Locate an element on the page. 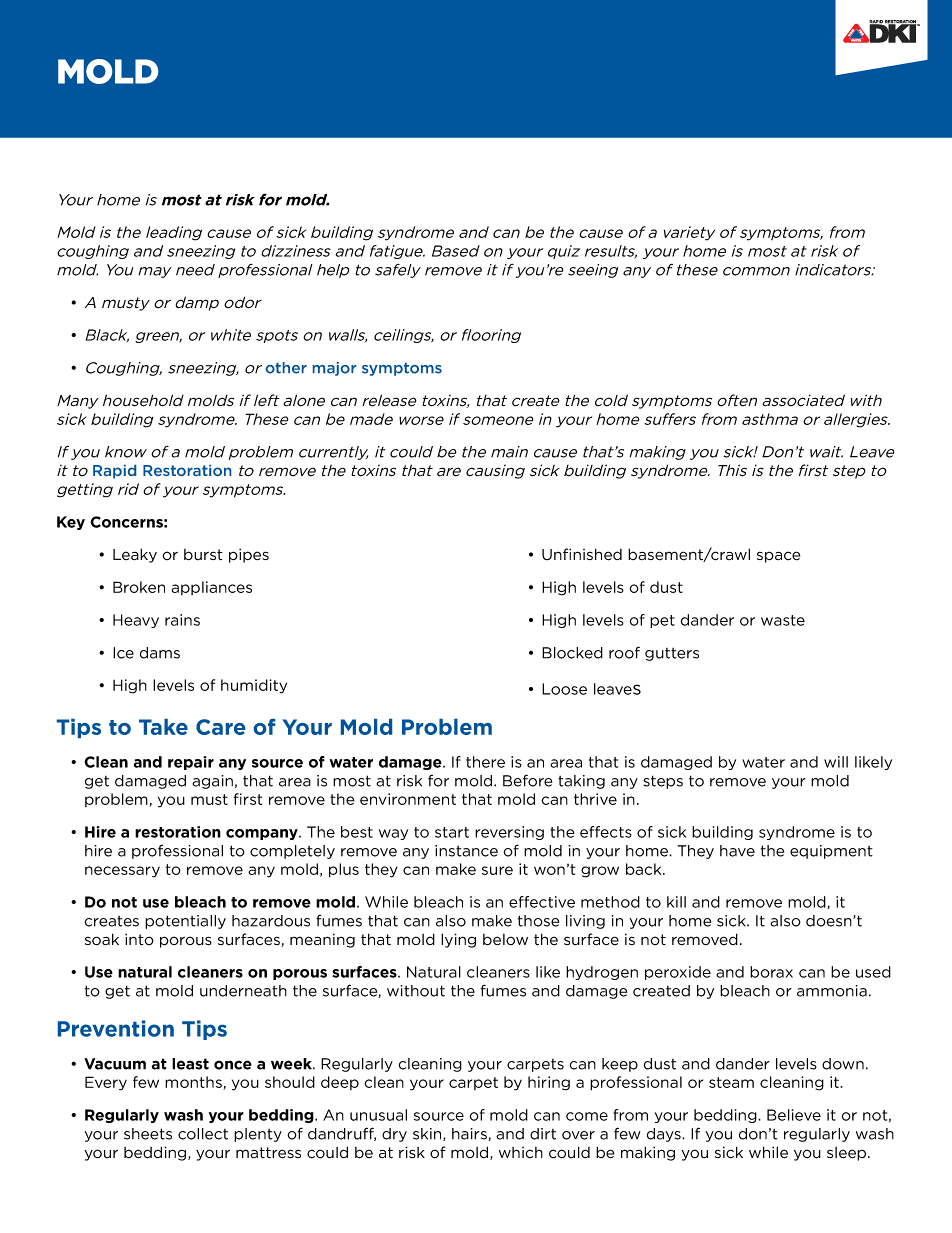  into is located at coordinates (139, 939).
